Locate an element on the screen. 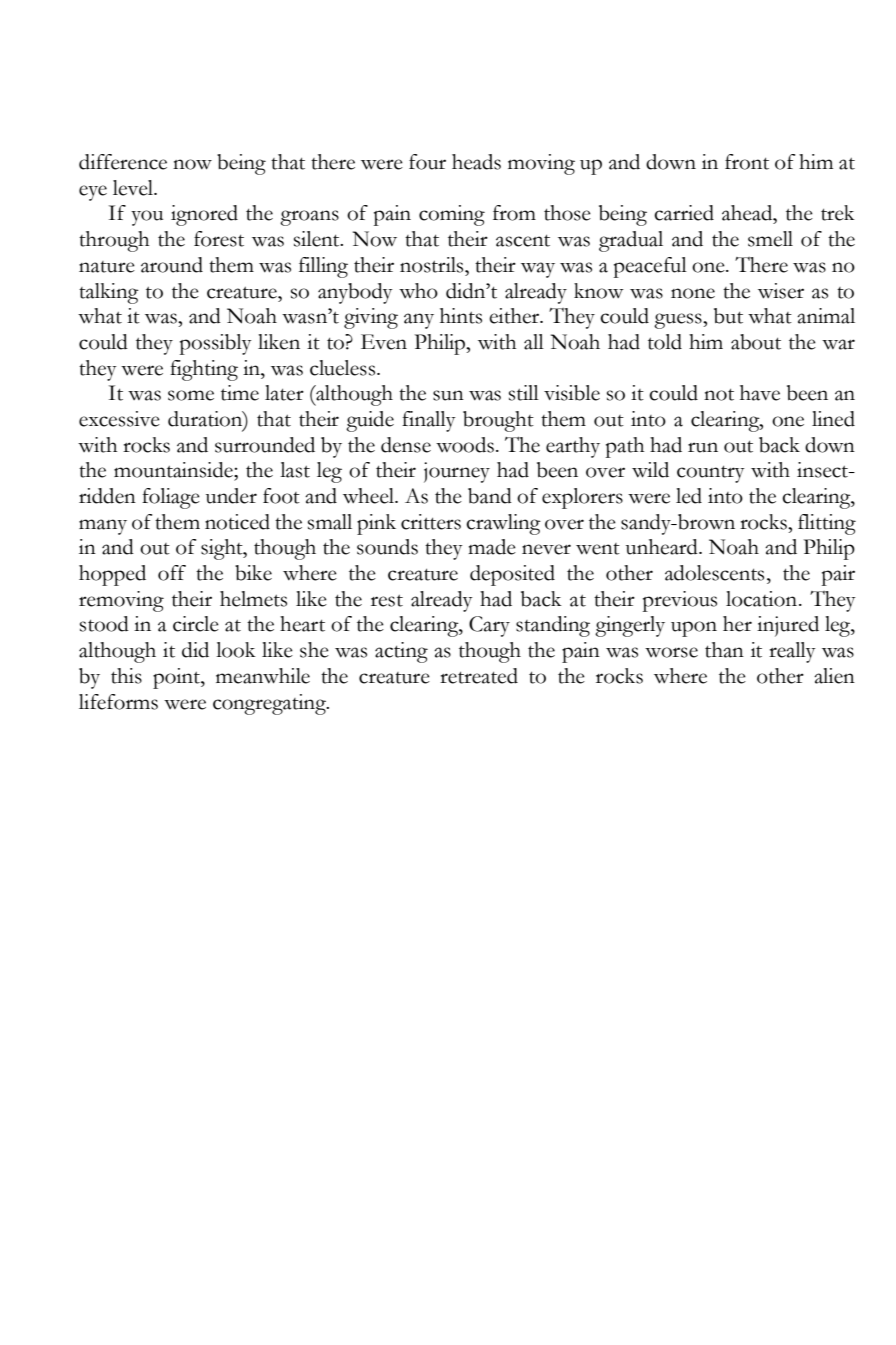 This screenshot has width=896, height=1345. off is located at coordinates (172, 573).
